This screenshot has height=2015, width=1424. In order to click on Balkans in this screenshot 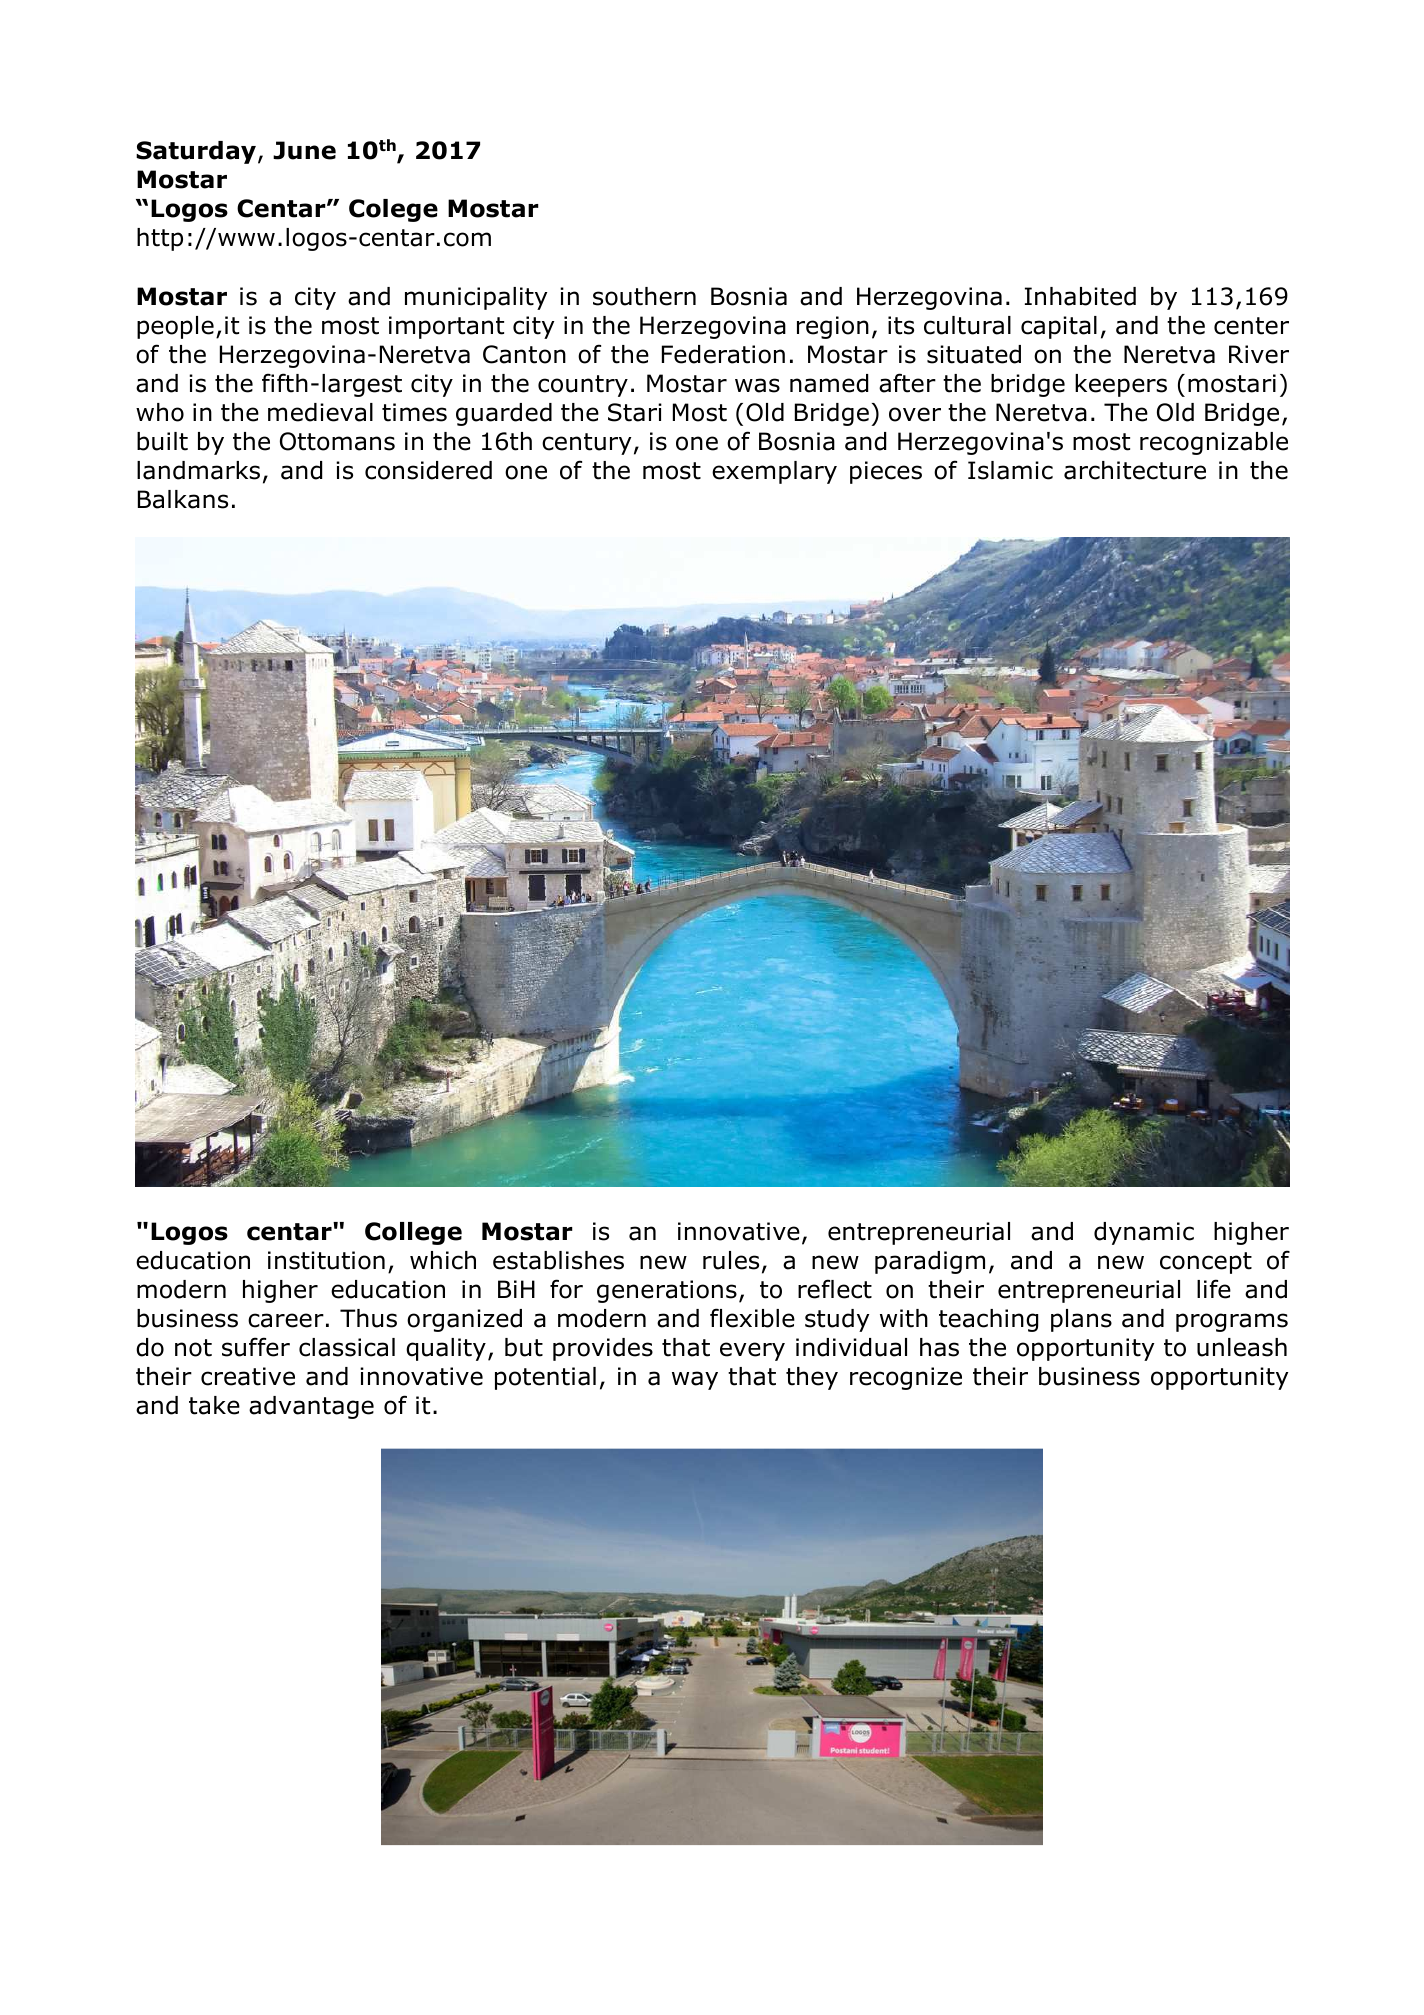, I will do `click(183, 499)`.
